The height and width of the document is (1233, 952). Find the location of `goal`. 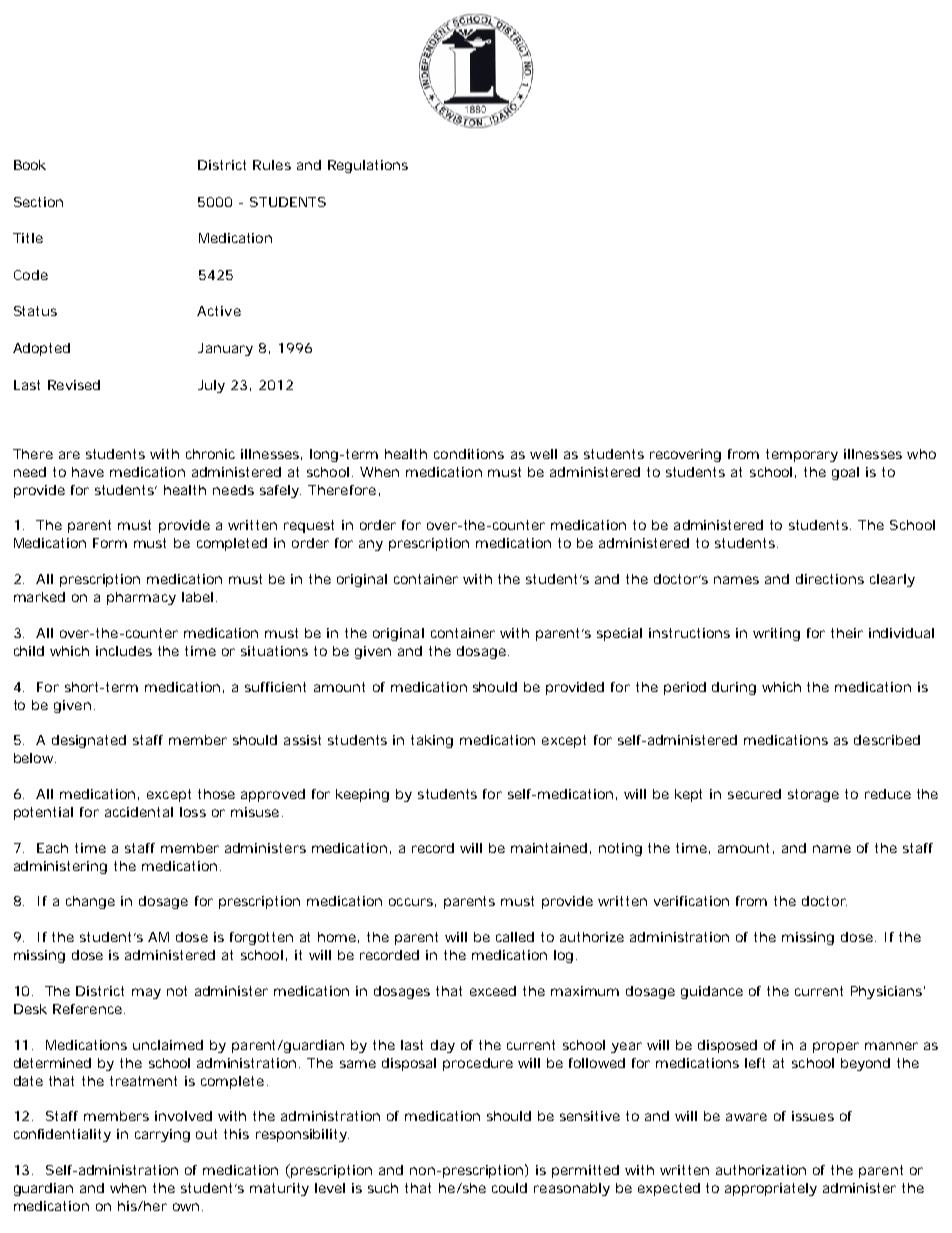

goal is located at coordinates (845, 473).
